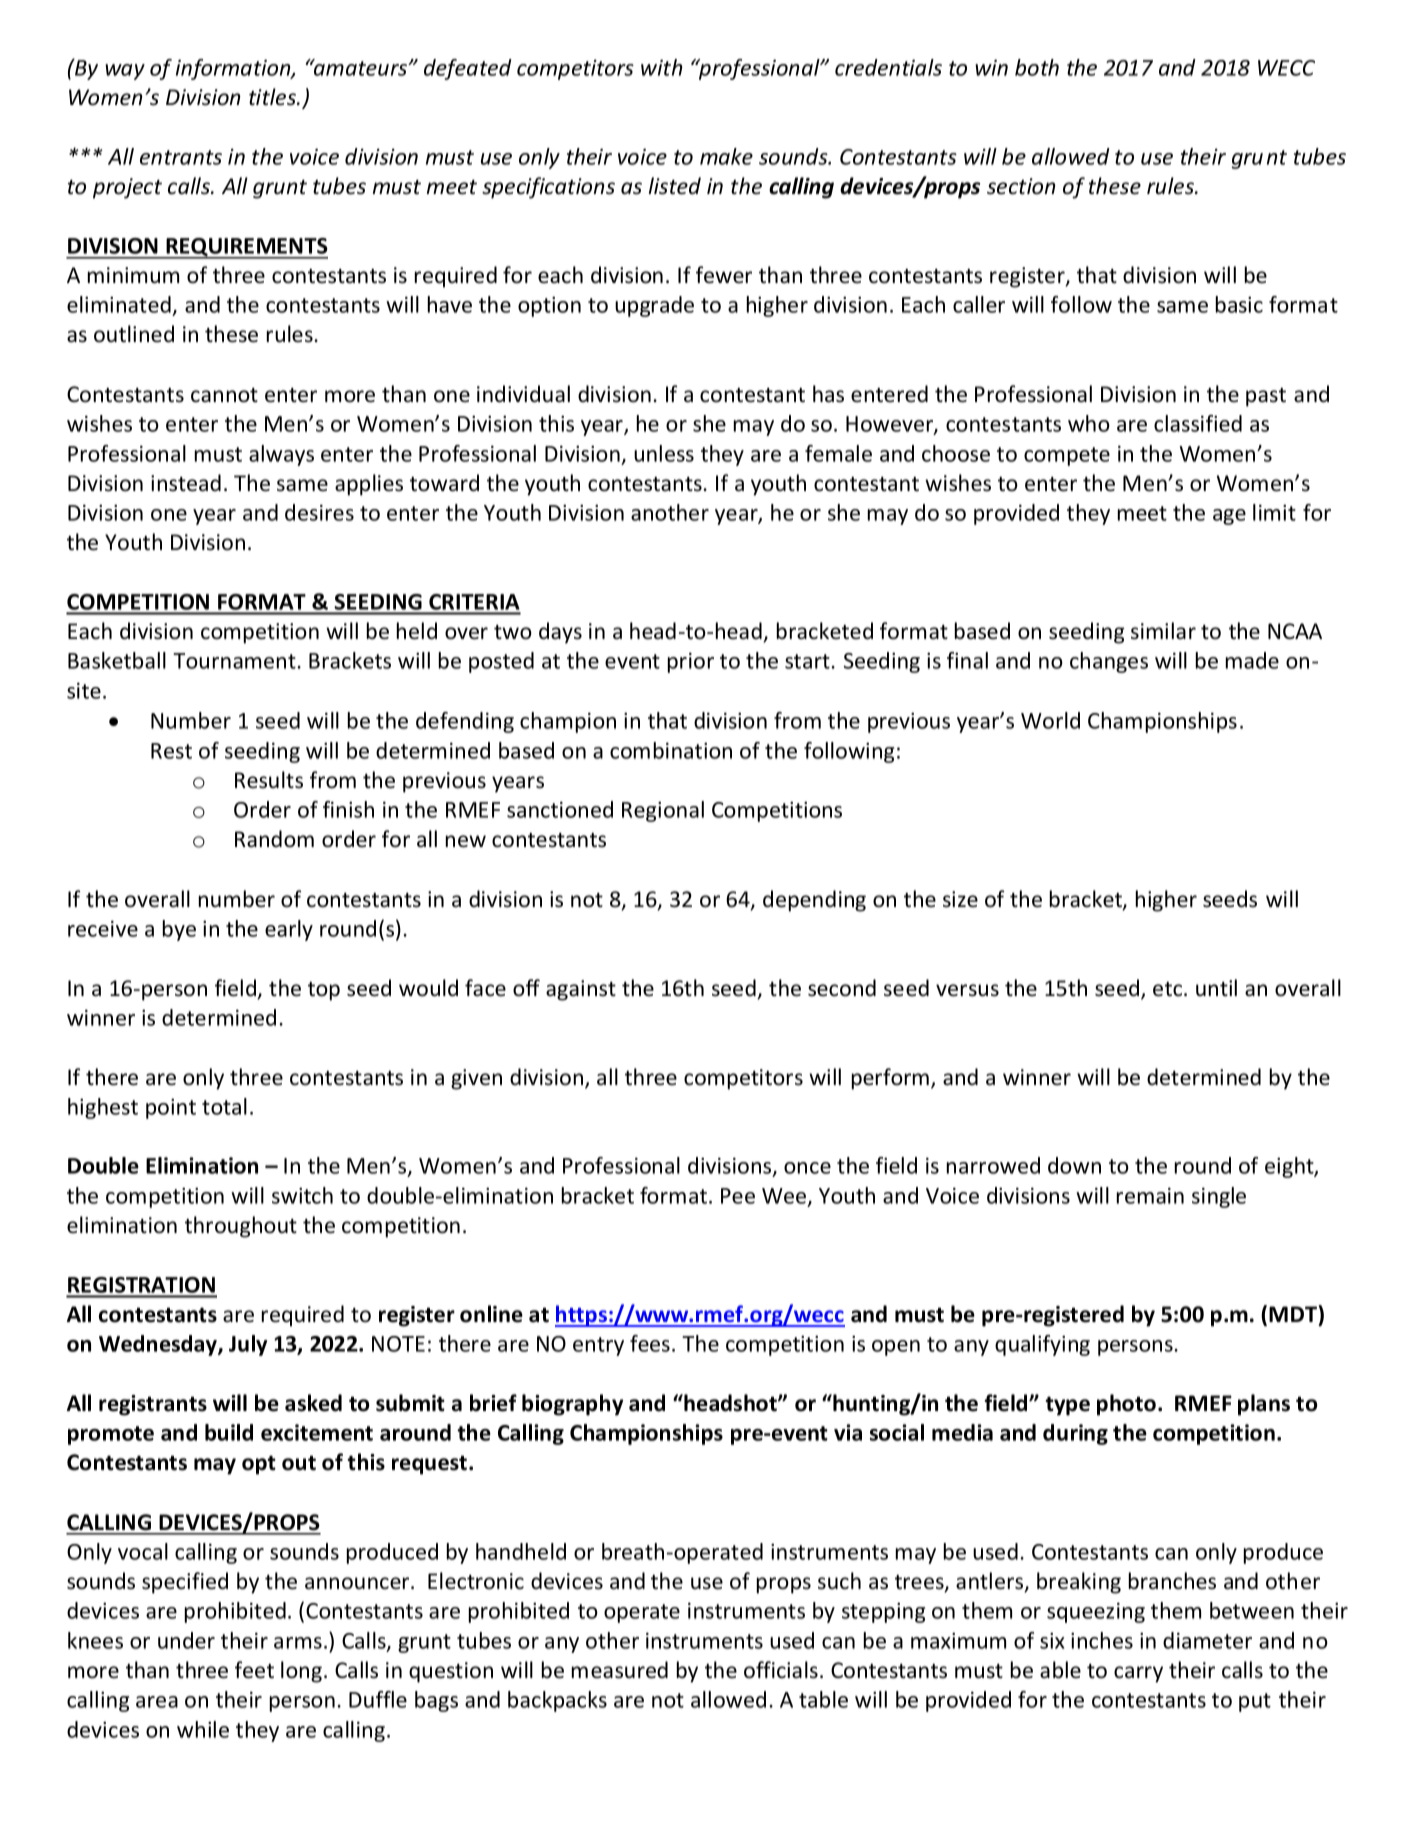  Describe the element at coordinates (254, 1670) in the page. I see `feet` at that location.
